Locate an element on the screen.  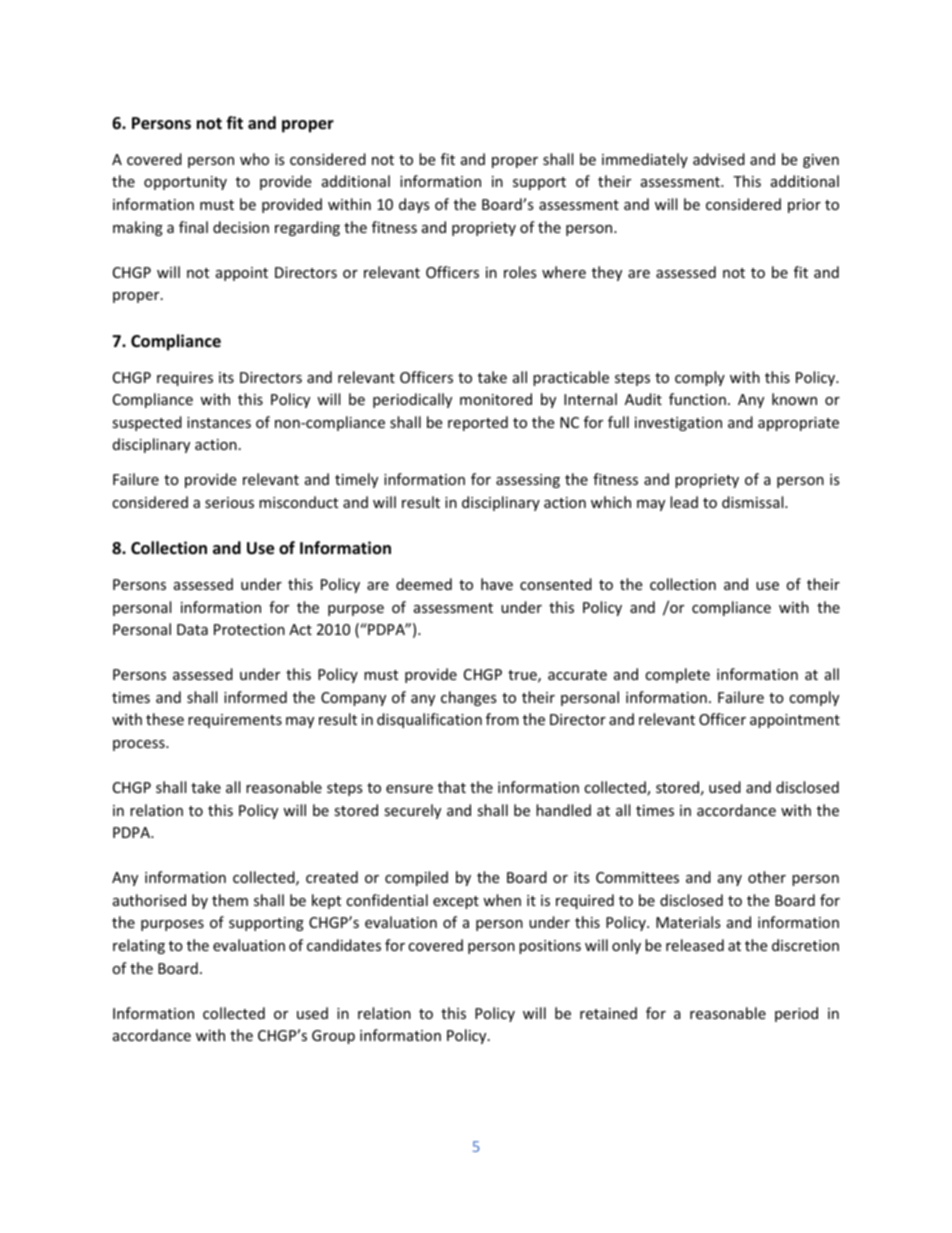
advised is located at coordinates (719, 159).
